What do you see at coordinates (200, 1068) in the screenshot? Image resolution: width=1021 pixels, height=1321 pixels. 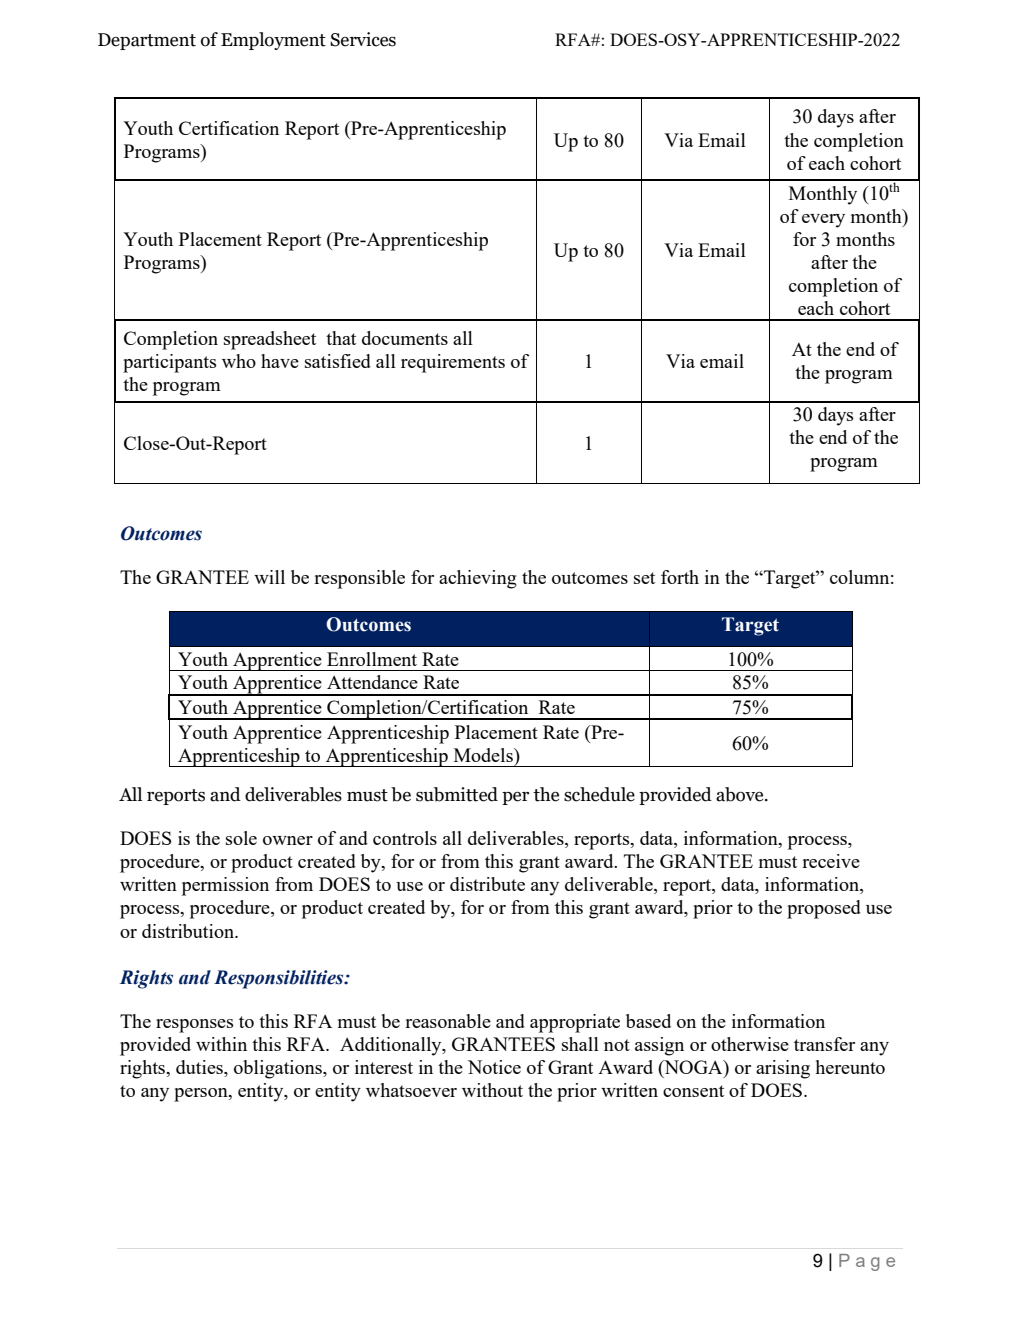 I see `duties` at bounding box center [200, 1068].
